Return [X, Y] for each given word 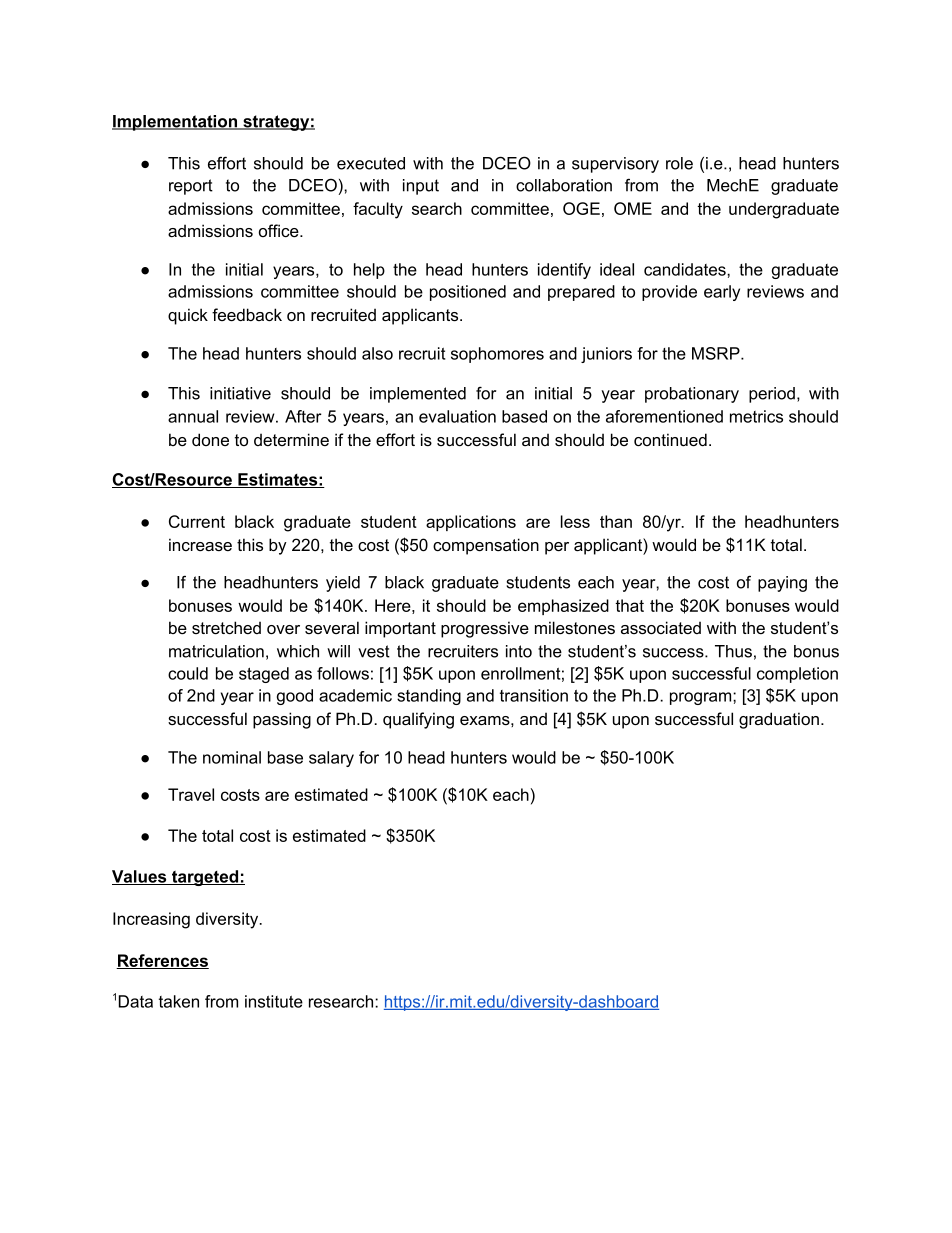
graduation [779, 720]
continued [670, 439]
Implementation [176, 123]
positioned [468, 293]
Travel [191, 794]
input [421, 187]
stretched [226, 627]
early [722, 293]
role [679, 163]
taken [179, 1001]
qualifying [418, 720]
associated [661, 627]
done [210, 439]
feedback [247, 314]
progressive [485, 629]
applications [471, 523]
